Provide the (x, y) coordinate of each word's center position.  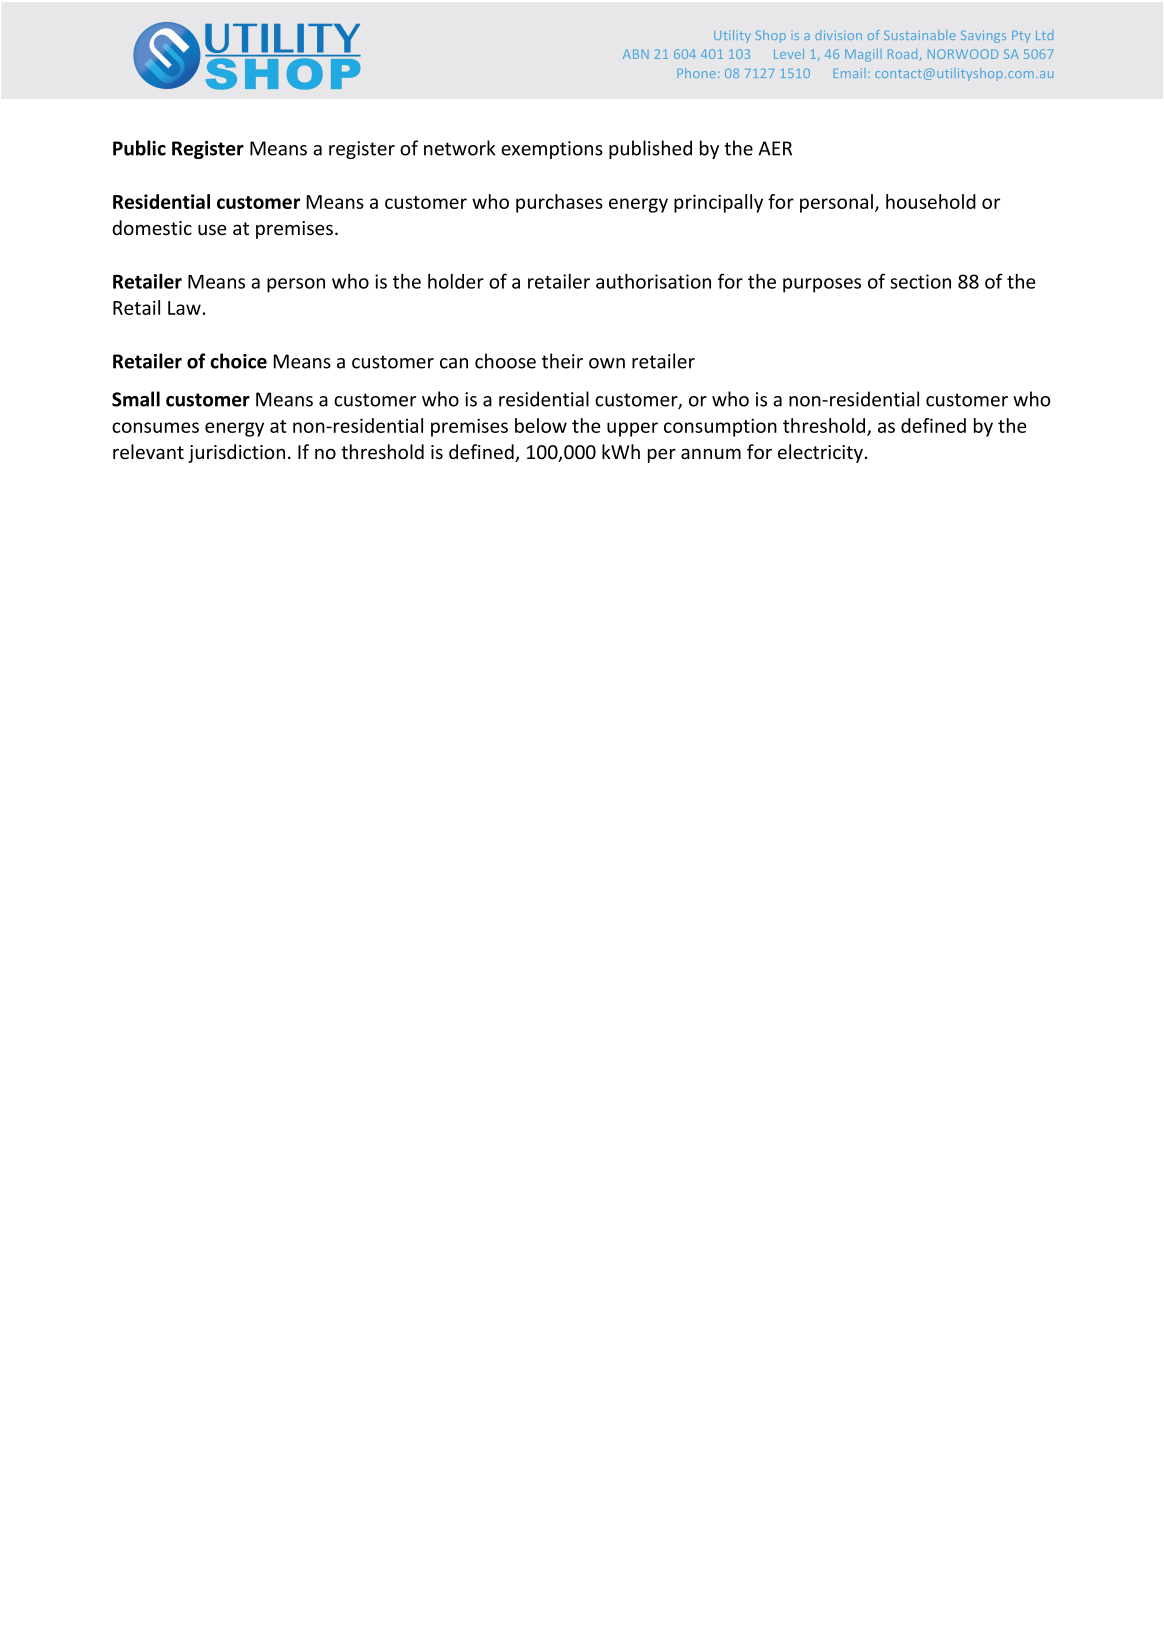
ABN (636, 54)
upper (632, 429)
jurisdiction (236, 453)
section (920, 281)
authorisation (653, 281)
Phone (696, 73)
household (931, 201)
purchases (559, 203)
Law (184, 308)
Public (139, 148)
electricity (820, 453)
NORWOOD (963, 54)
